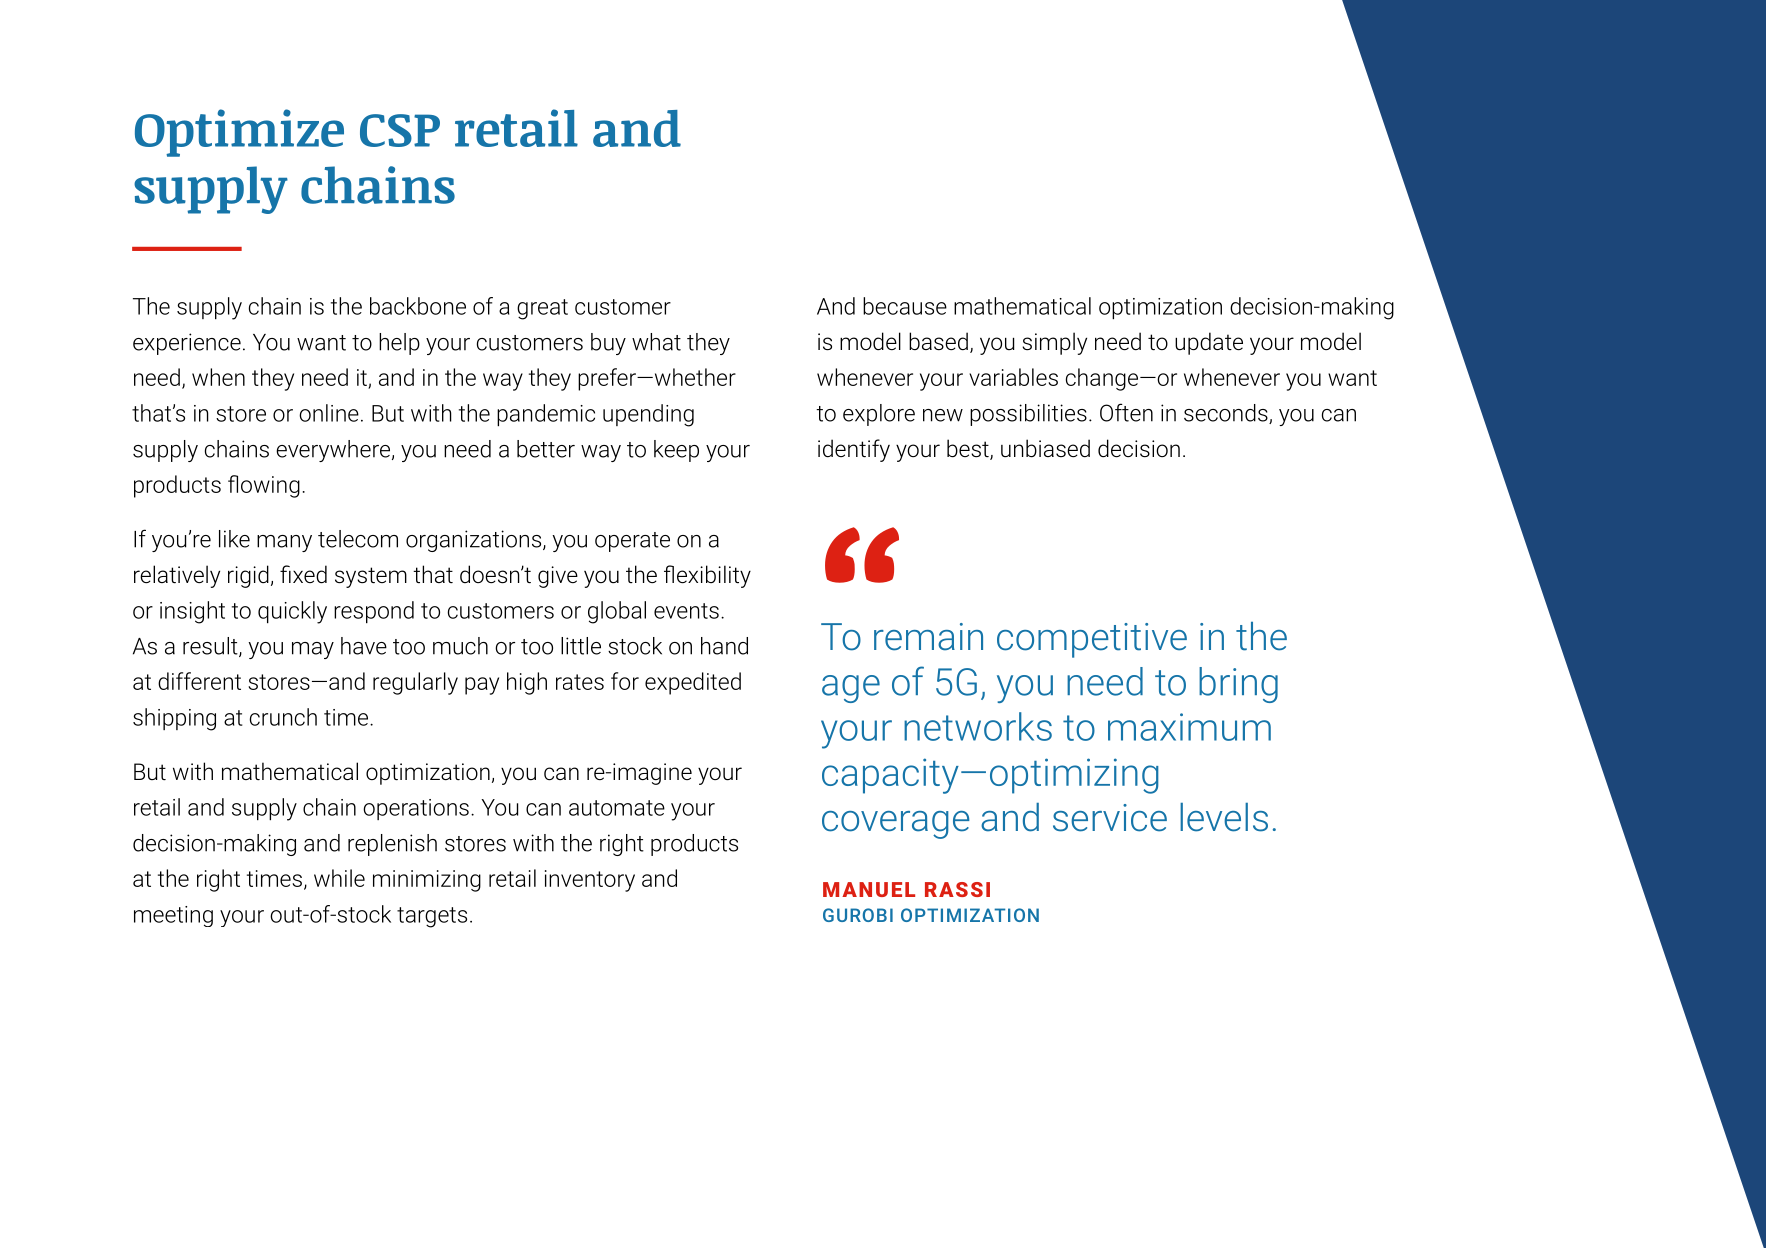 The image size is (1766, 1248). Describe the element at coordinates (239, 133) in the page. I see `Optimize` at that location.
